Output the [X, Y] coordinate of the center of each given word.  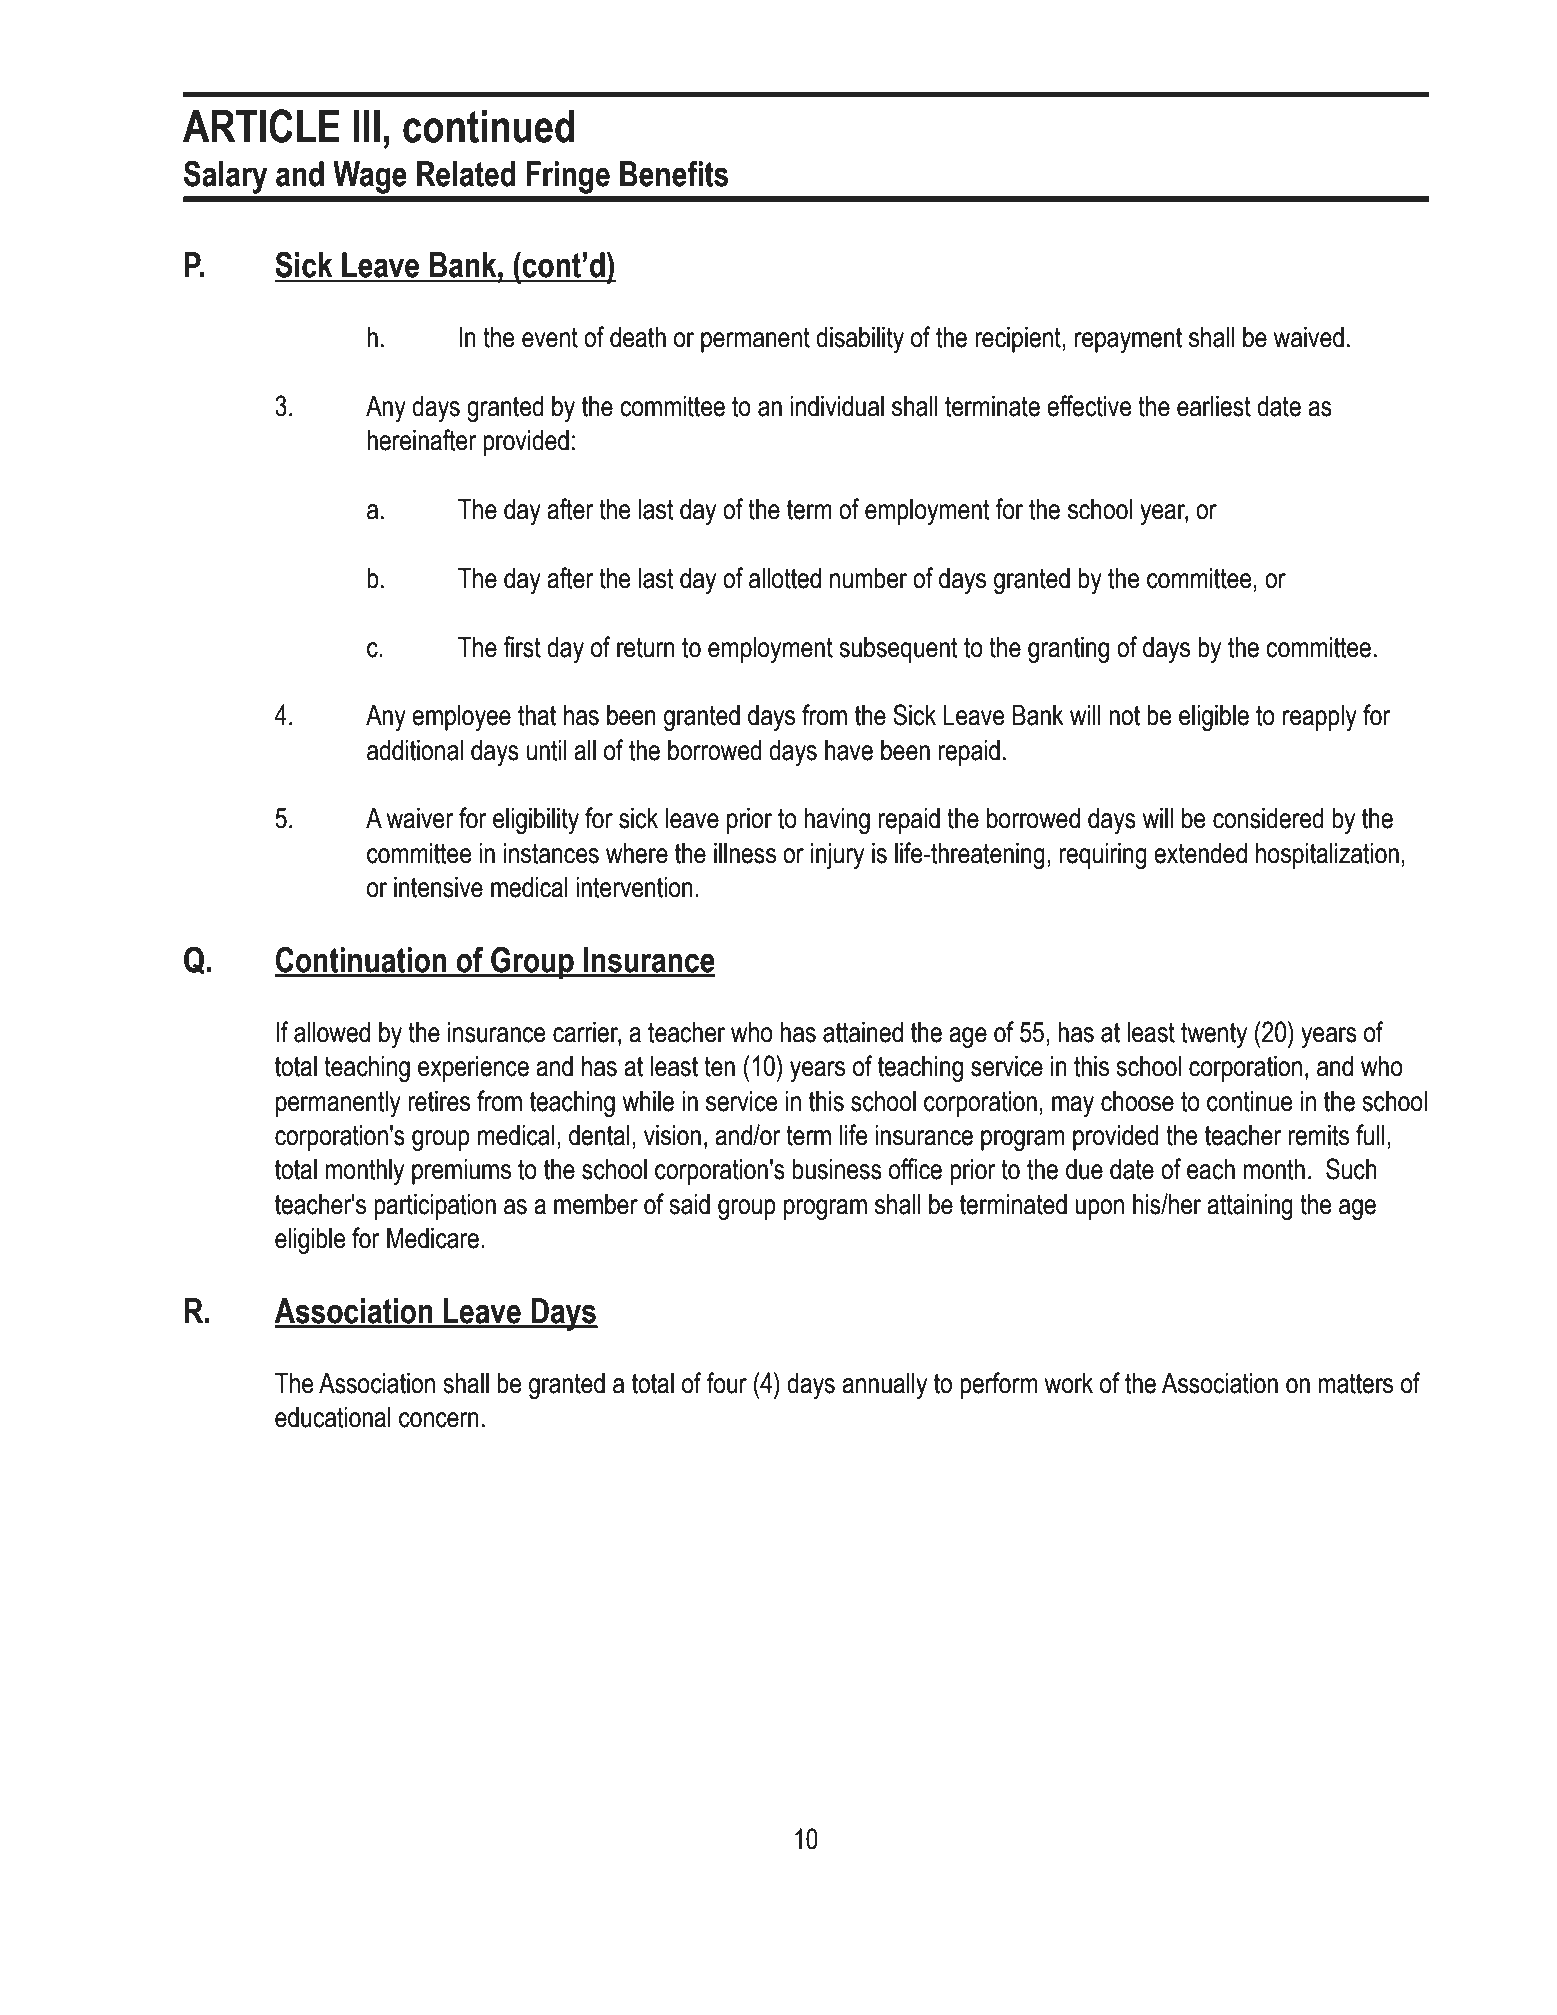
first [522, 647]
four [727, 1383]
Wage [370, 177]
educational [333, 1417]
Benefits [674, 173]
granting [1068, 650]
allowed [332, 1032]
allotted [785, 578]
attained [863, 1032]
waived [1308, 337]
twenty [1214, 1035]
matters [1355, 1383]
